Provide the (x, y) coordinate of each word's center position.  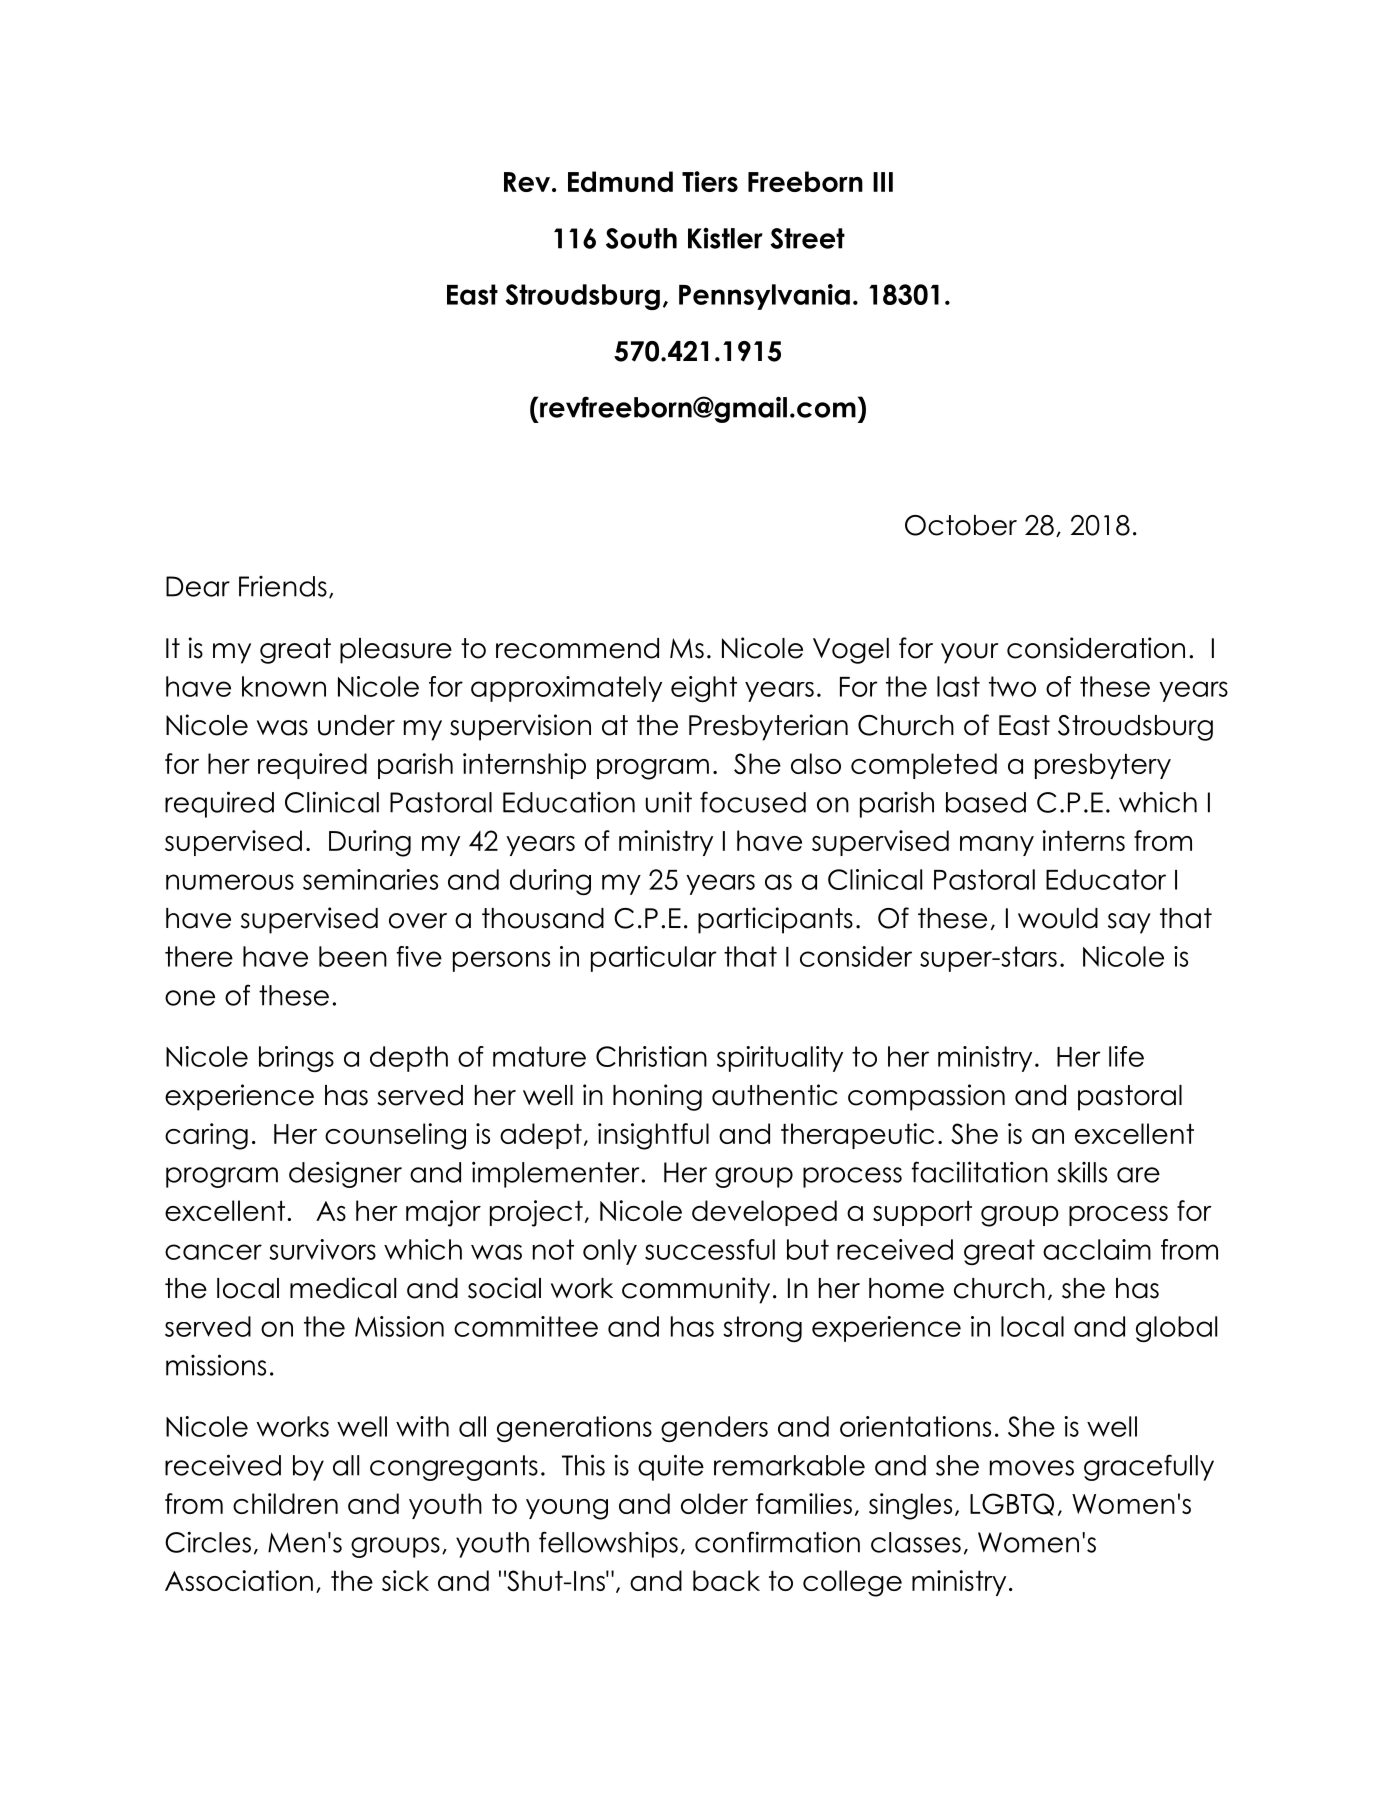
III (883, 182)
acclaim (1097, 1249)
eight (704, 689)
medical (343, 1288)
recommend (577, 648)
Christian (651, 1056)
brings (296, 1059)
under (356, 725)
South (641, 238)
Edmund (620, 181)
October (961, 525)
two (1012, 686)
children (285, 1503)
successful (710, 1249)
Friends (283, 586)
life (1126, 1056)
